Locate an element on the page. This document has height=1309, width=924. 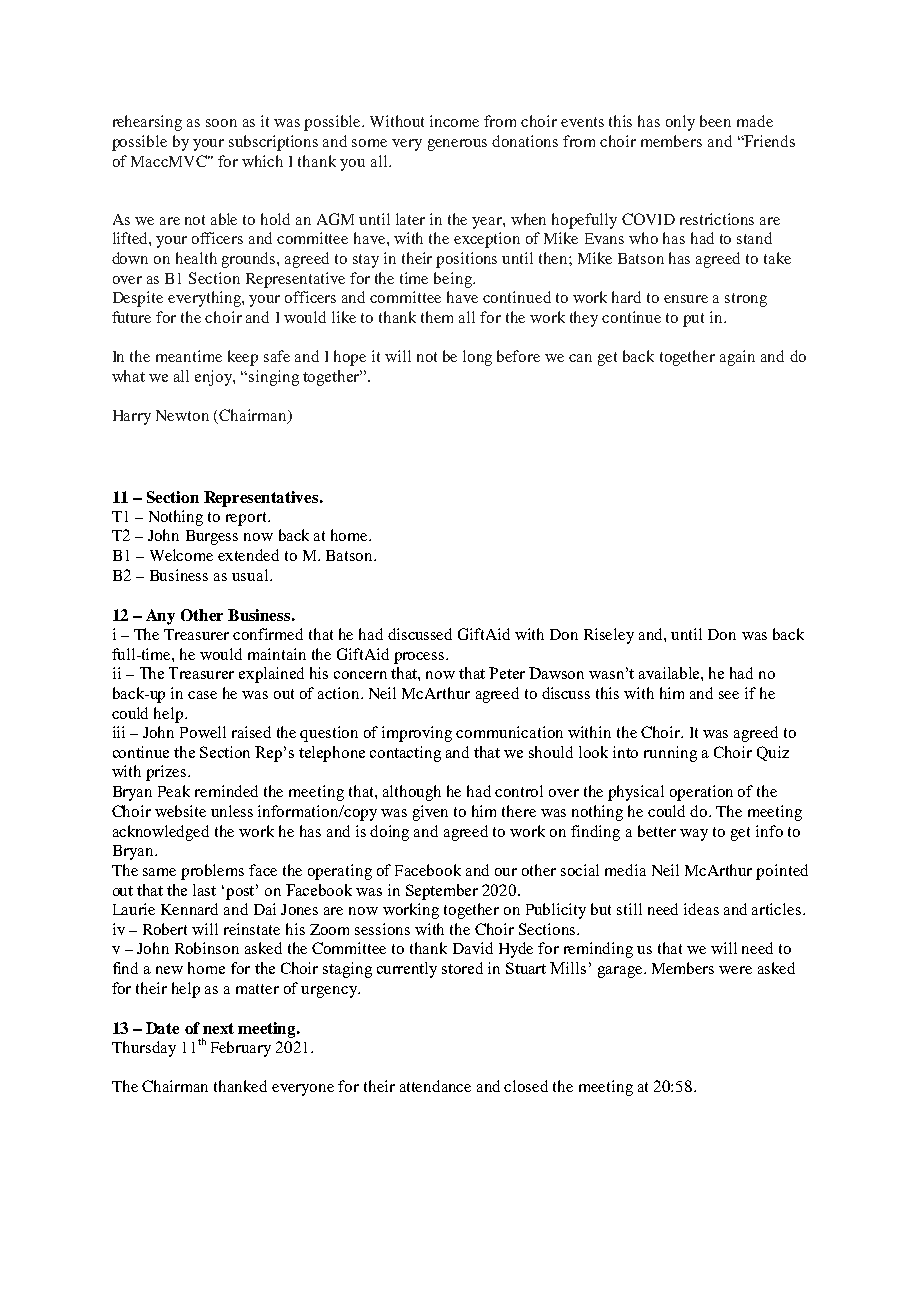
Any is located at coordinates (160, 617).
